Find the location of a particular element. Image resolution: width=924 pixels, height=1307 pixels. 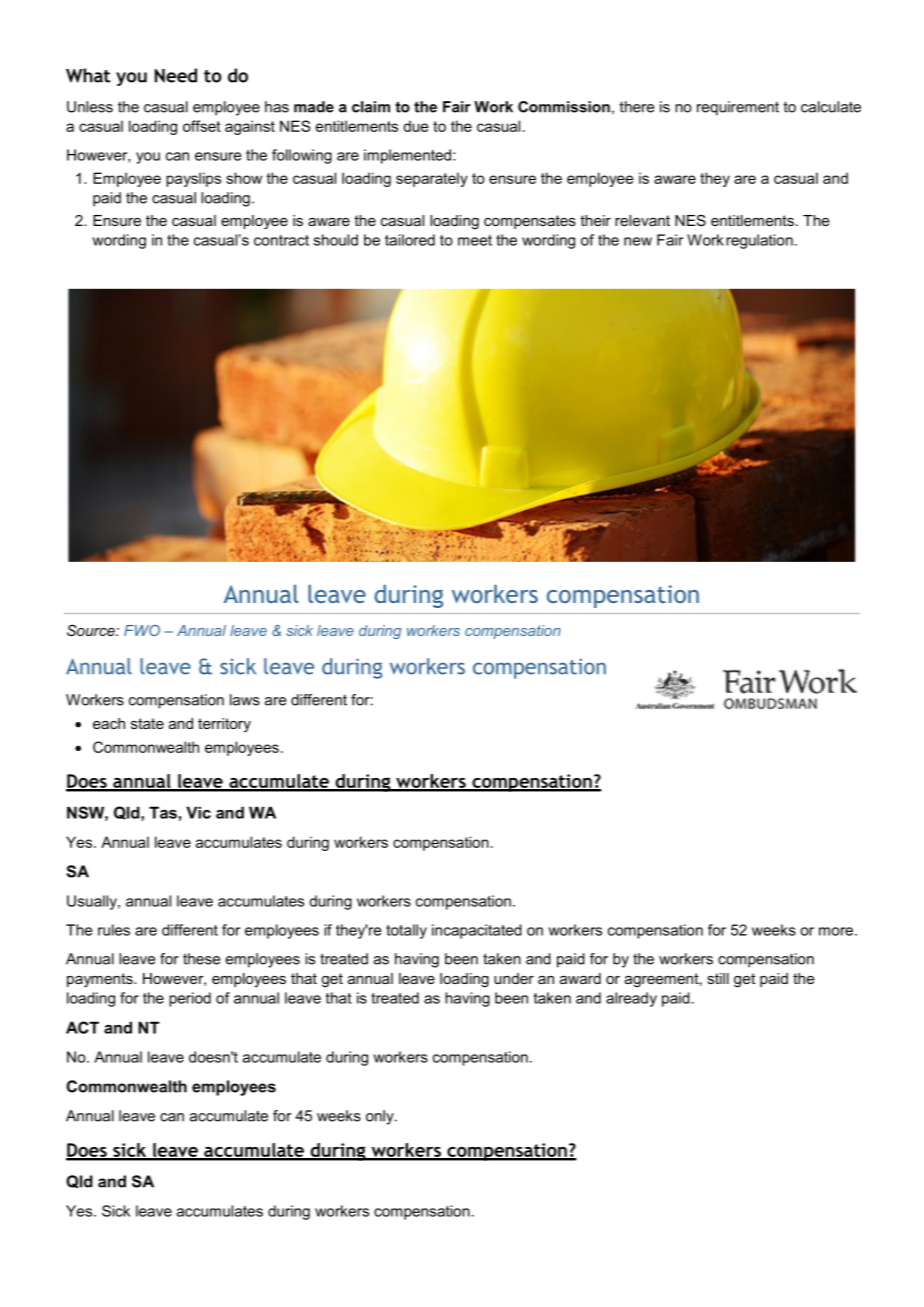

requirement is located at coordinates (738, 108).
